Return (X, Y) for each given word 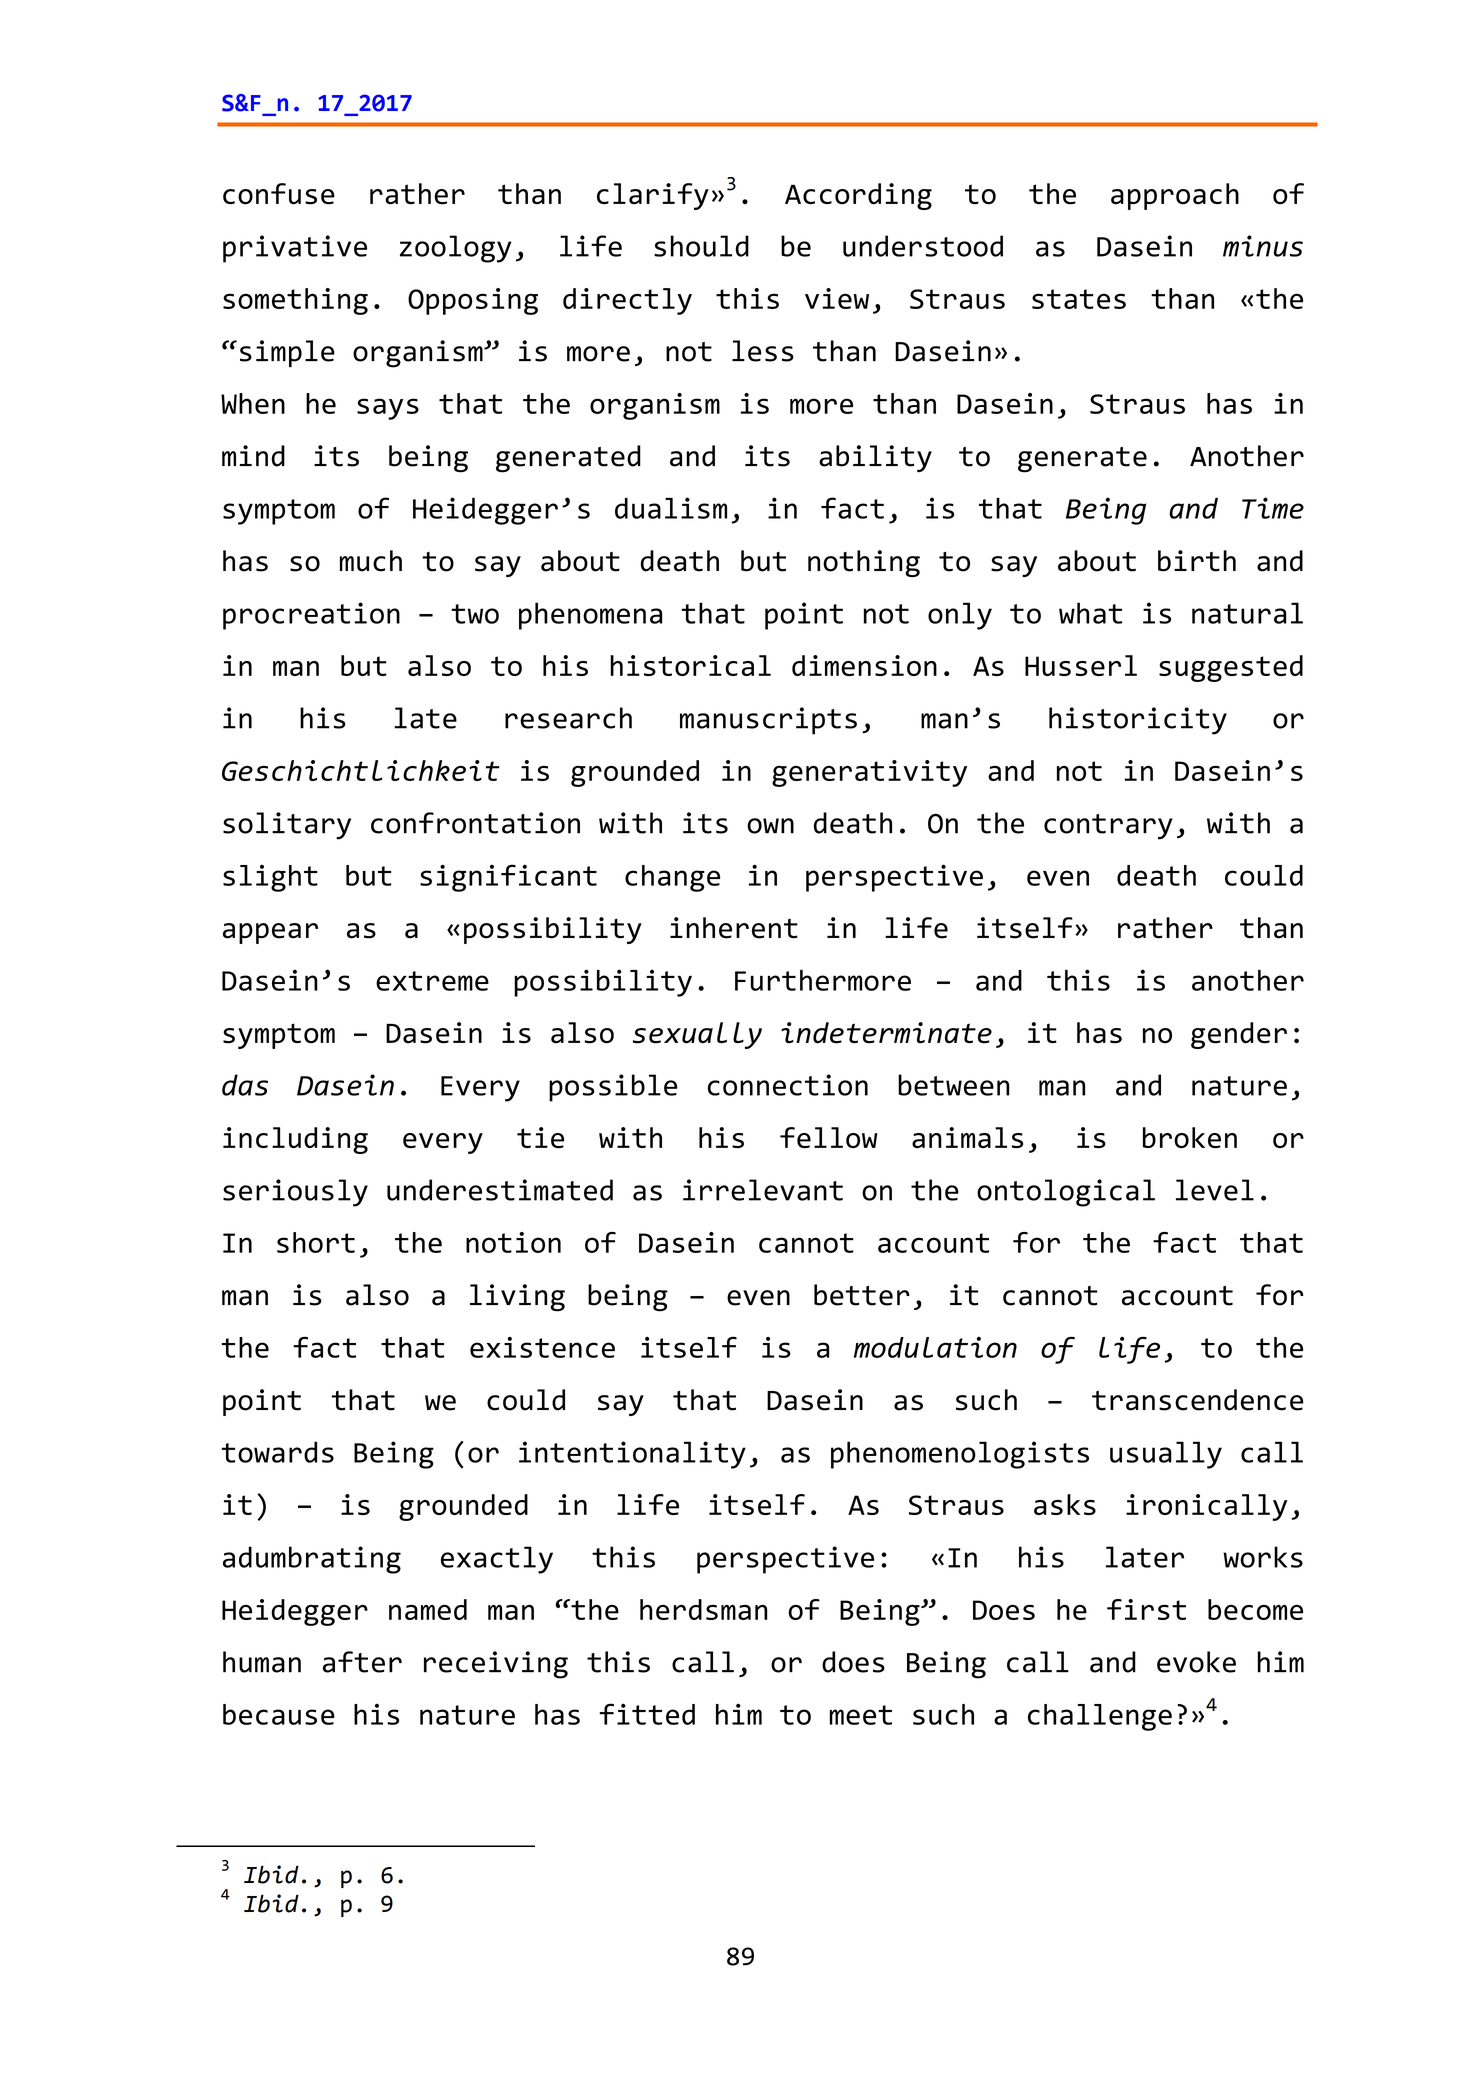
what (1090, 613)
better (862, 1295)
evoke (1196, 1662)
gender (1239, 1035)
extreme (432, 981)
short (316, 1242)
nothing (864, 563)
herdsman (704, 1609)
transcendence (1197, 1400)
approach (1175, 196)
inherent (734, 928)
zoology (456, 249)
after (362, 1662)
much (371, 561)
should (701, 246)
